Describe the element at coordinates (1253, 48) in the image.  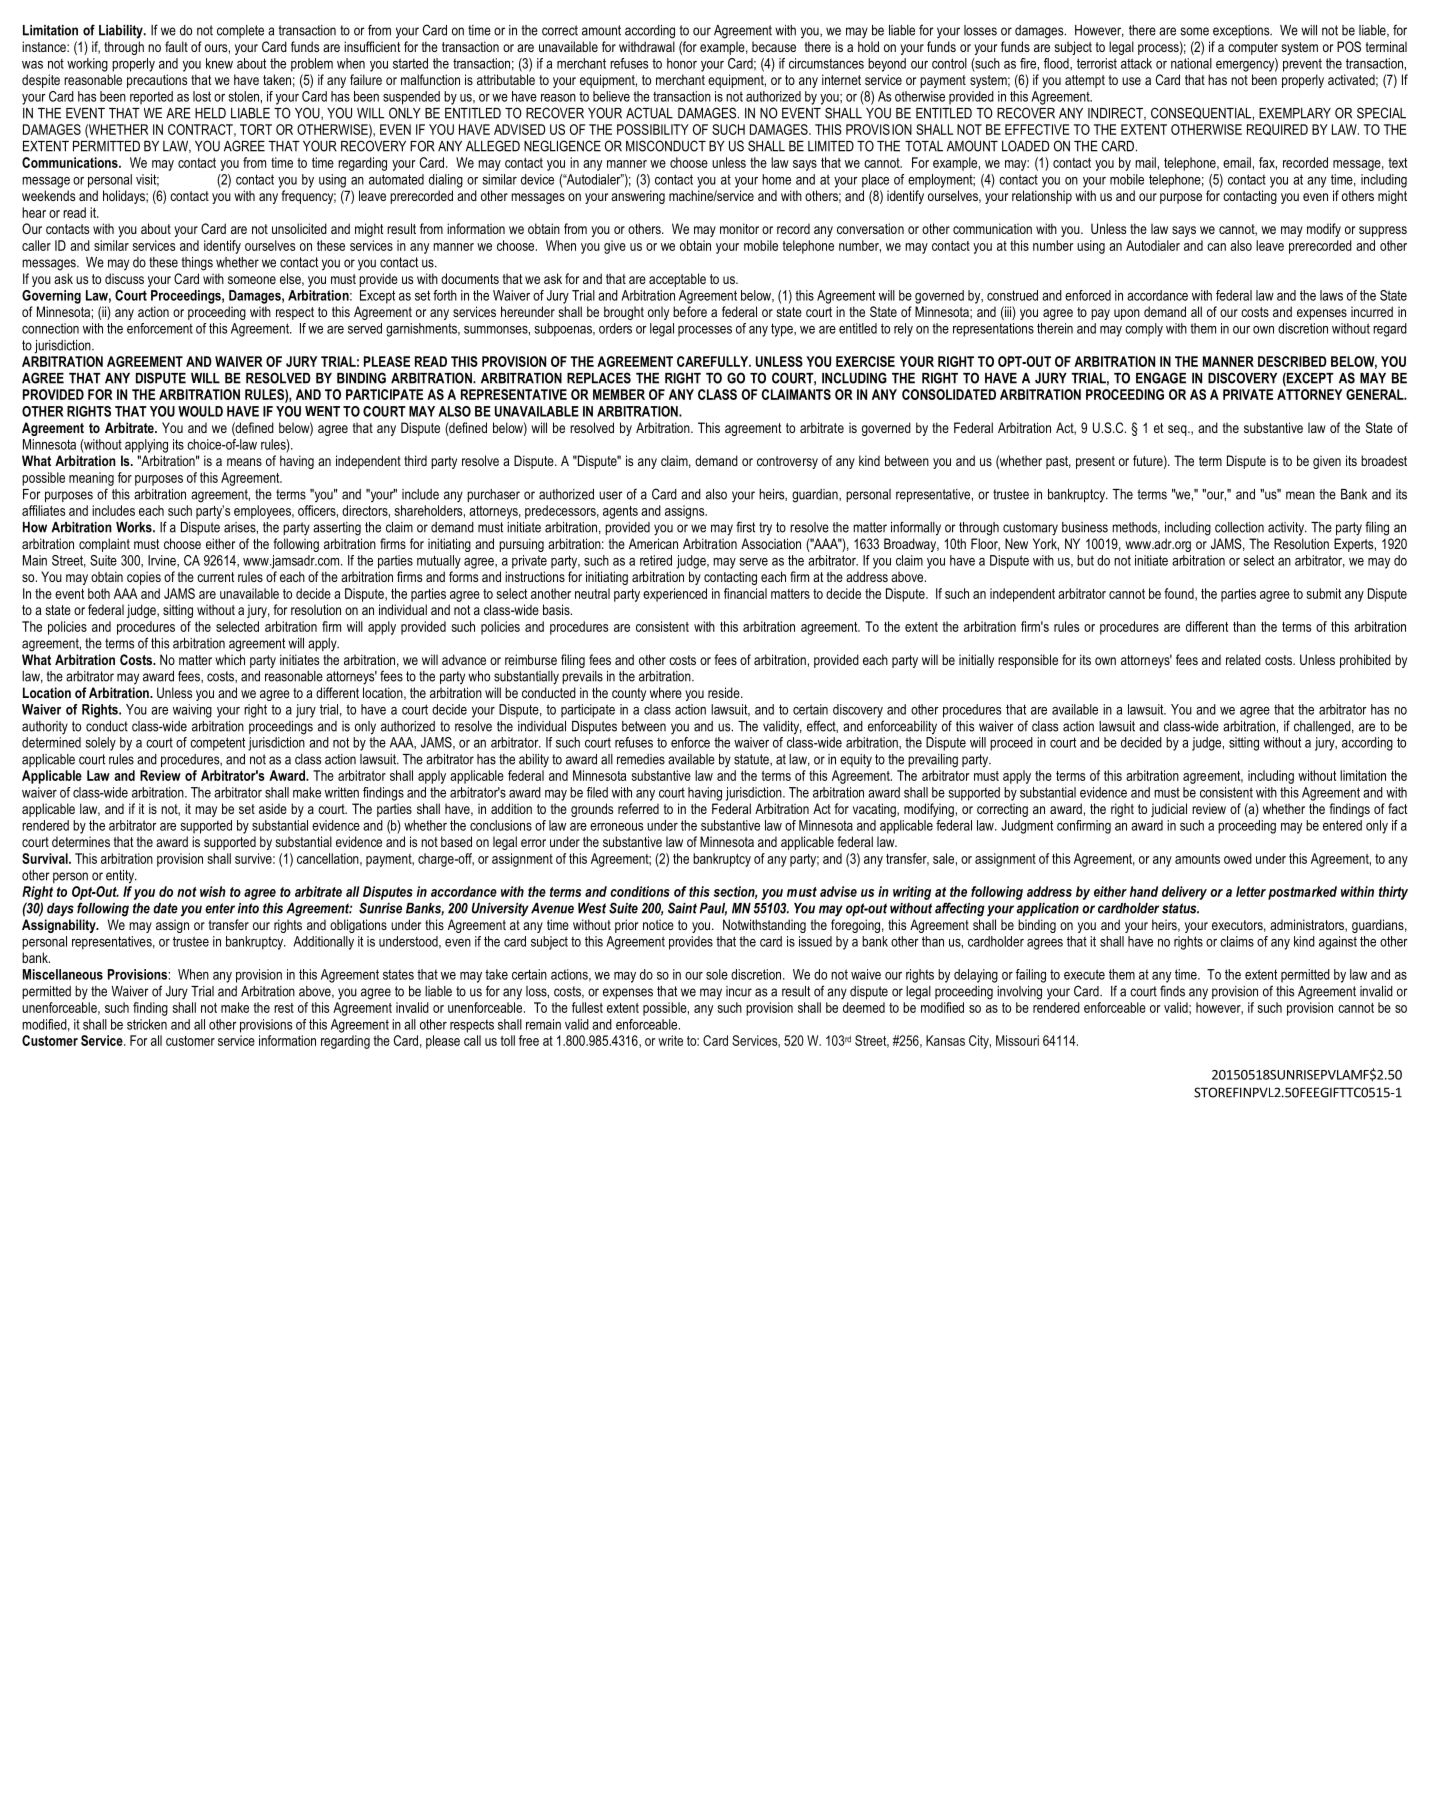
I see `computer` at that location.
